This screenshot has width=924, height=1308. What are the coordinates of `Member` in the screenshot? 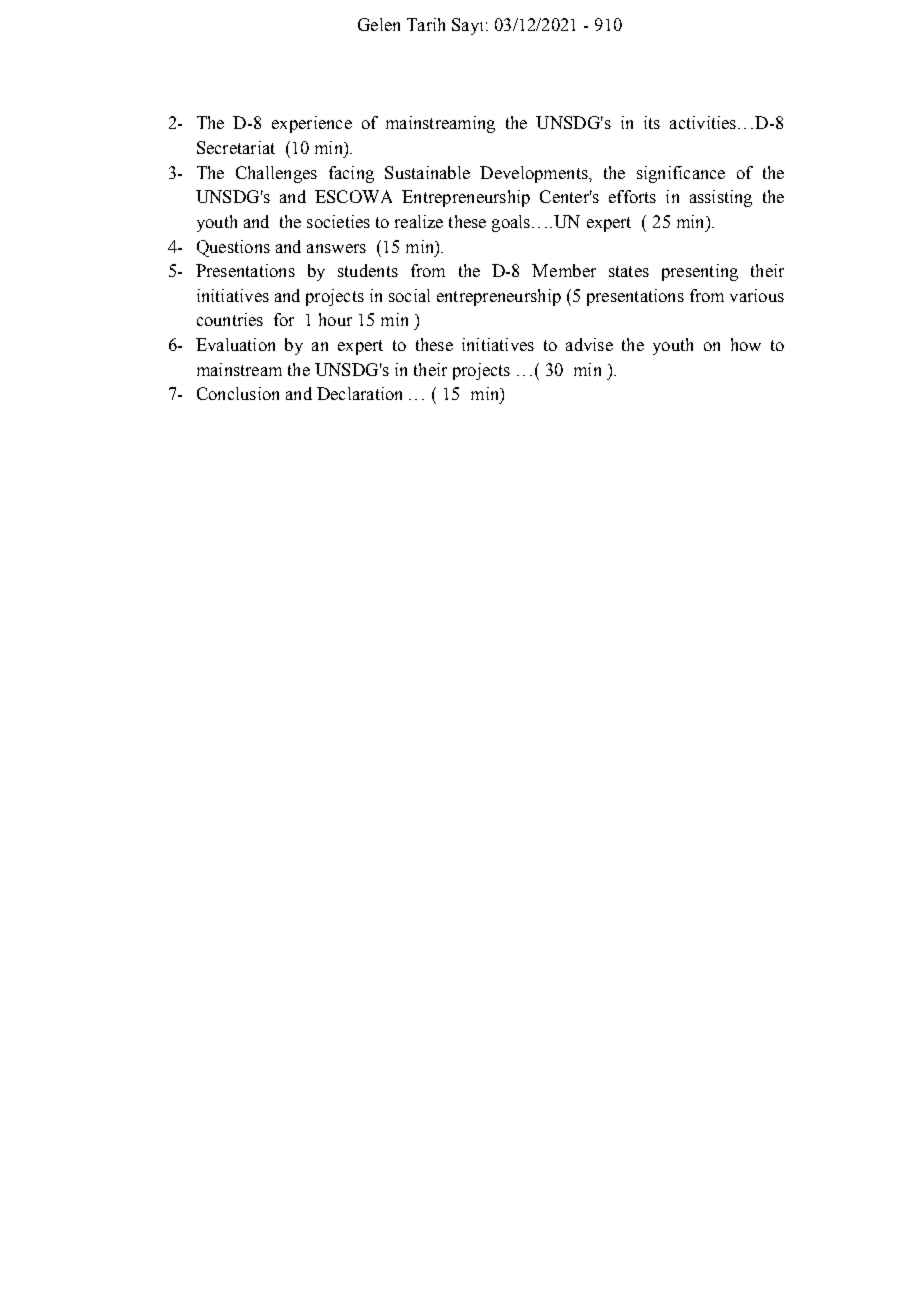 It's located at (564, 270).
